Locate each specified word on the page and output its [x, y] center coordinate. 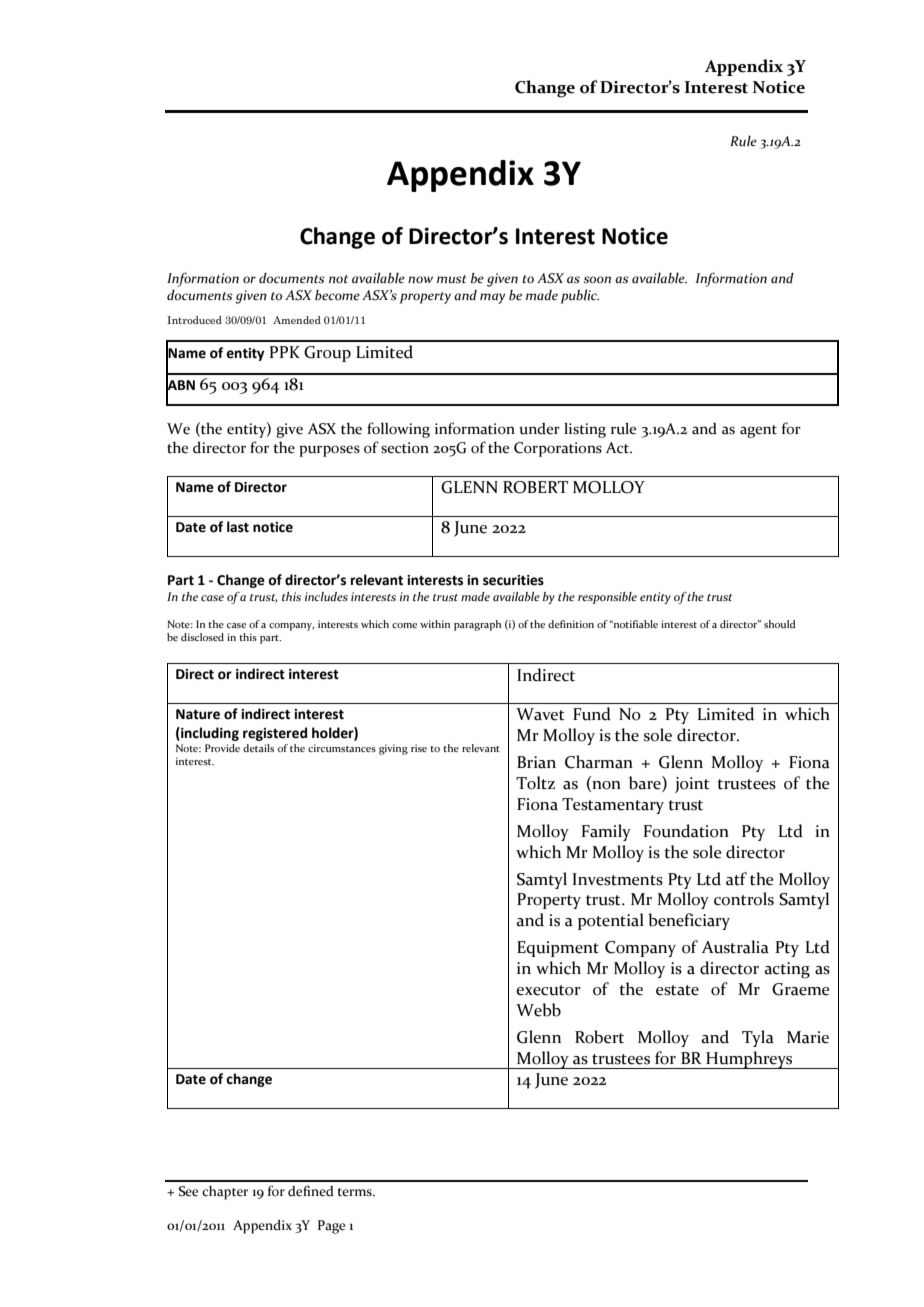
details [258, 748]
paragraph [477, 625]
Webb [538, 1010]
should [780, 624]
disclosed [202, 637]
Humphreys [749, 1060]
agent [758, 431]
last [238, 527]
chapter [225, 1193]
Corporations [558, 449]
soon [597, 280]
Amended [297, 320]
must [452, 279]
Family [606, 832]
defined [311, 1191]
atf [736, 879]
